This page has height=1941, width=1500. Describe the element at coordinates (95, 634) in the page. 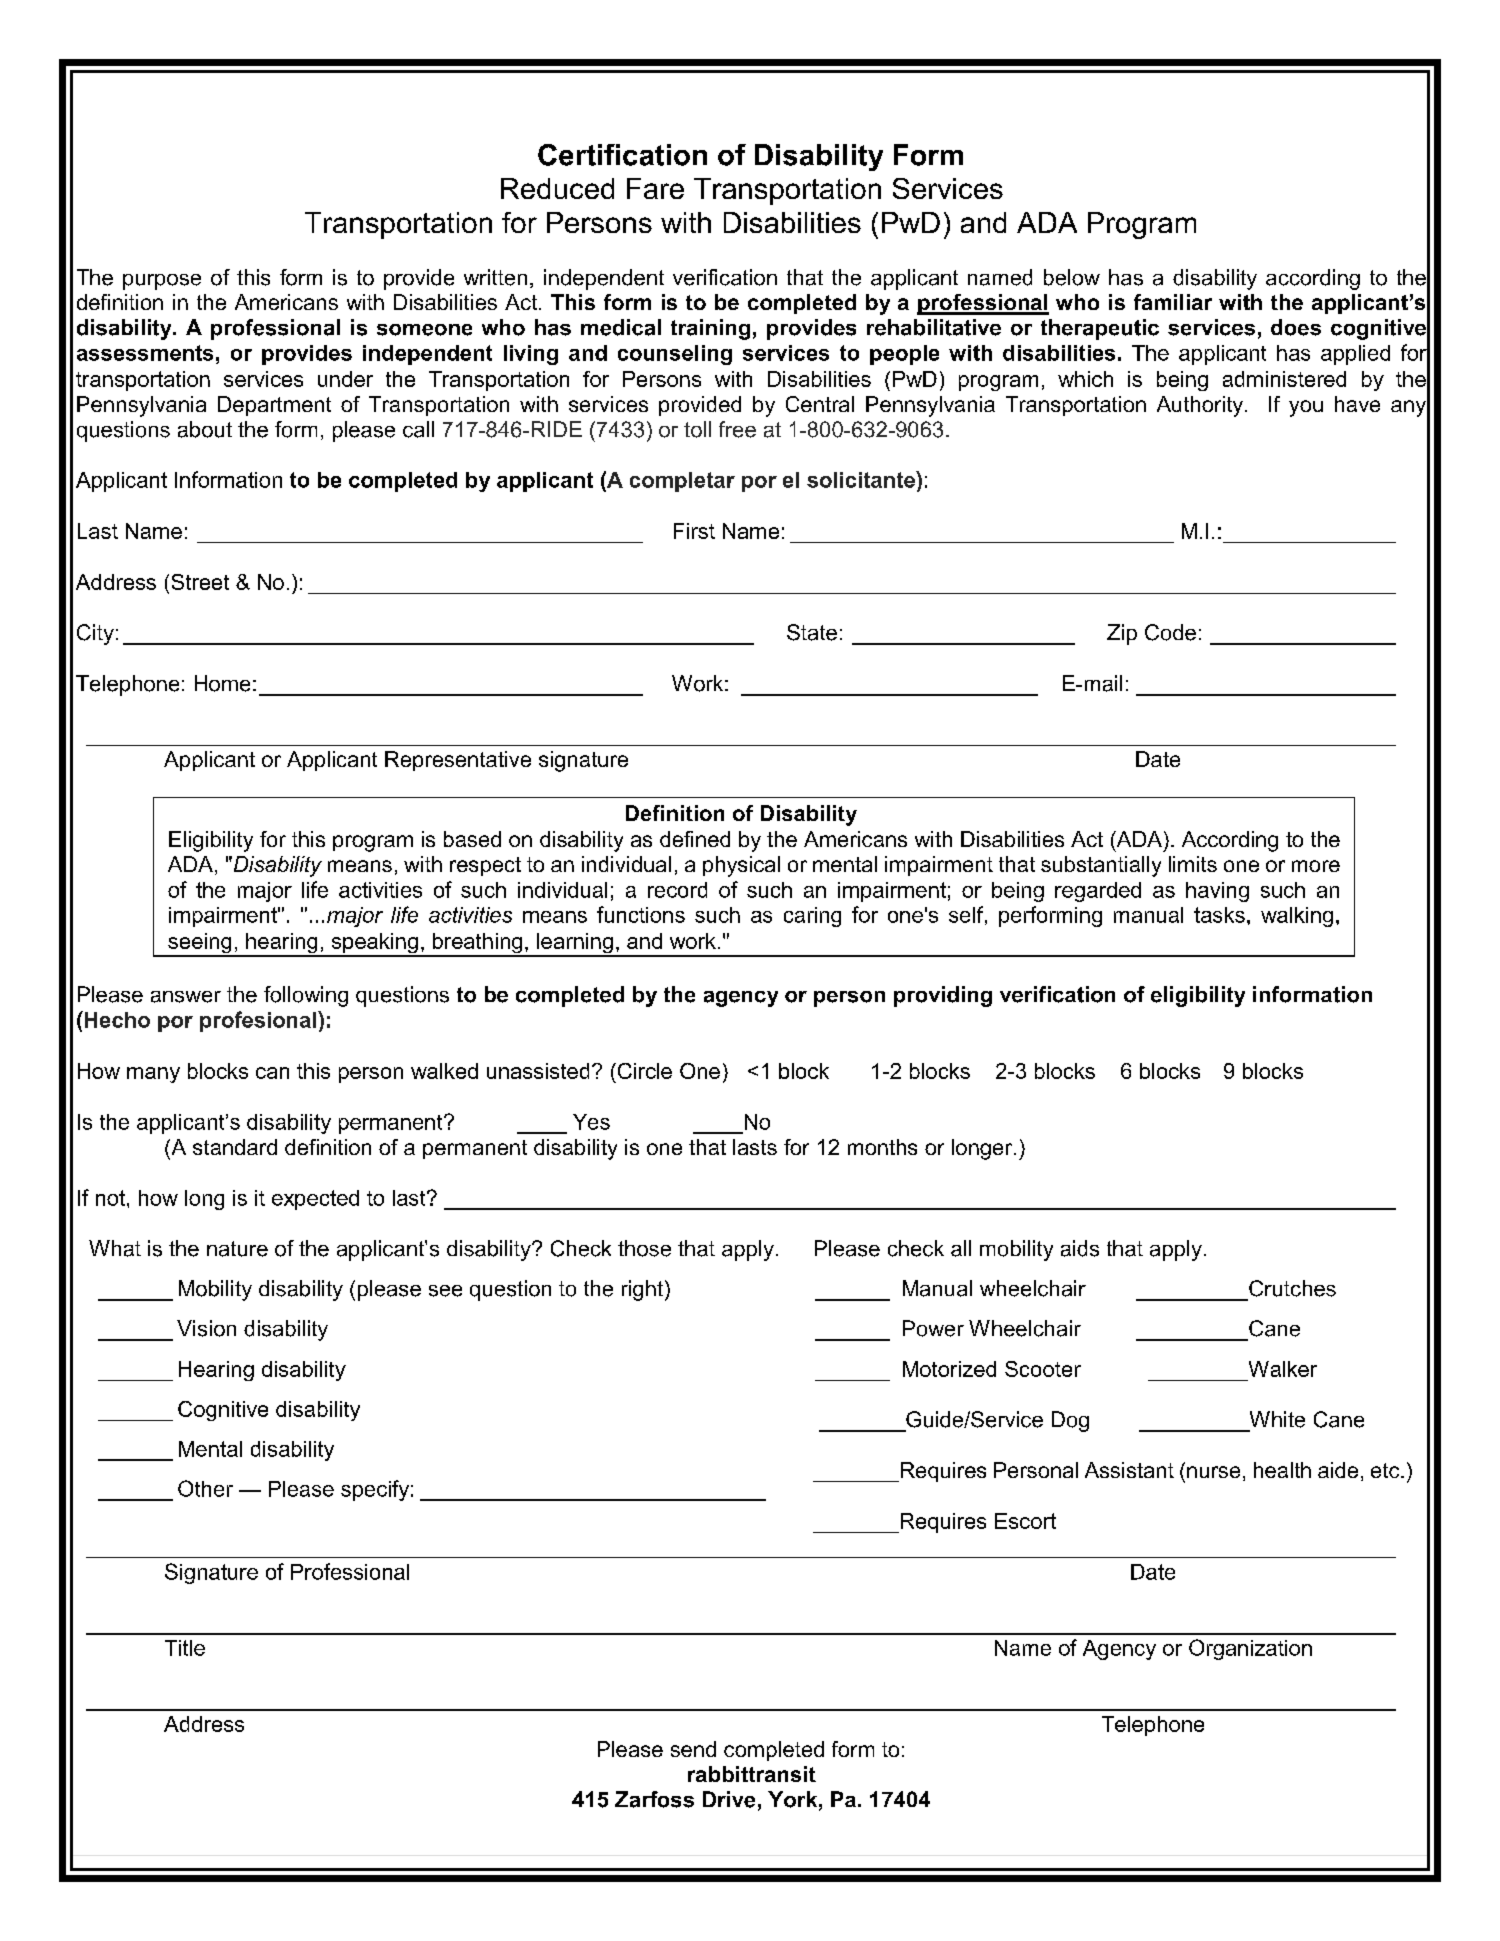

I see `City` at that location.
